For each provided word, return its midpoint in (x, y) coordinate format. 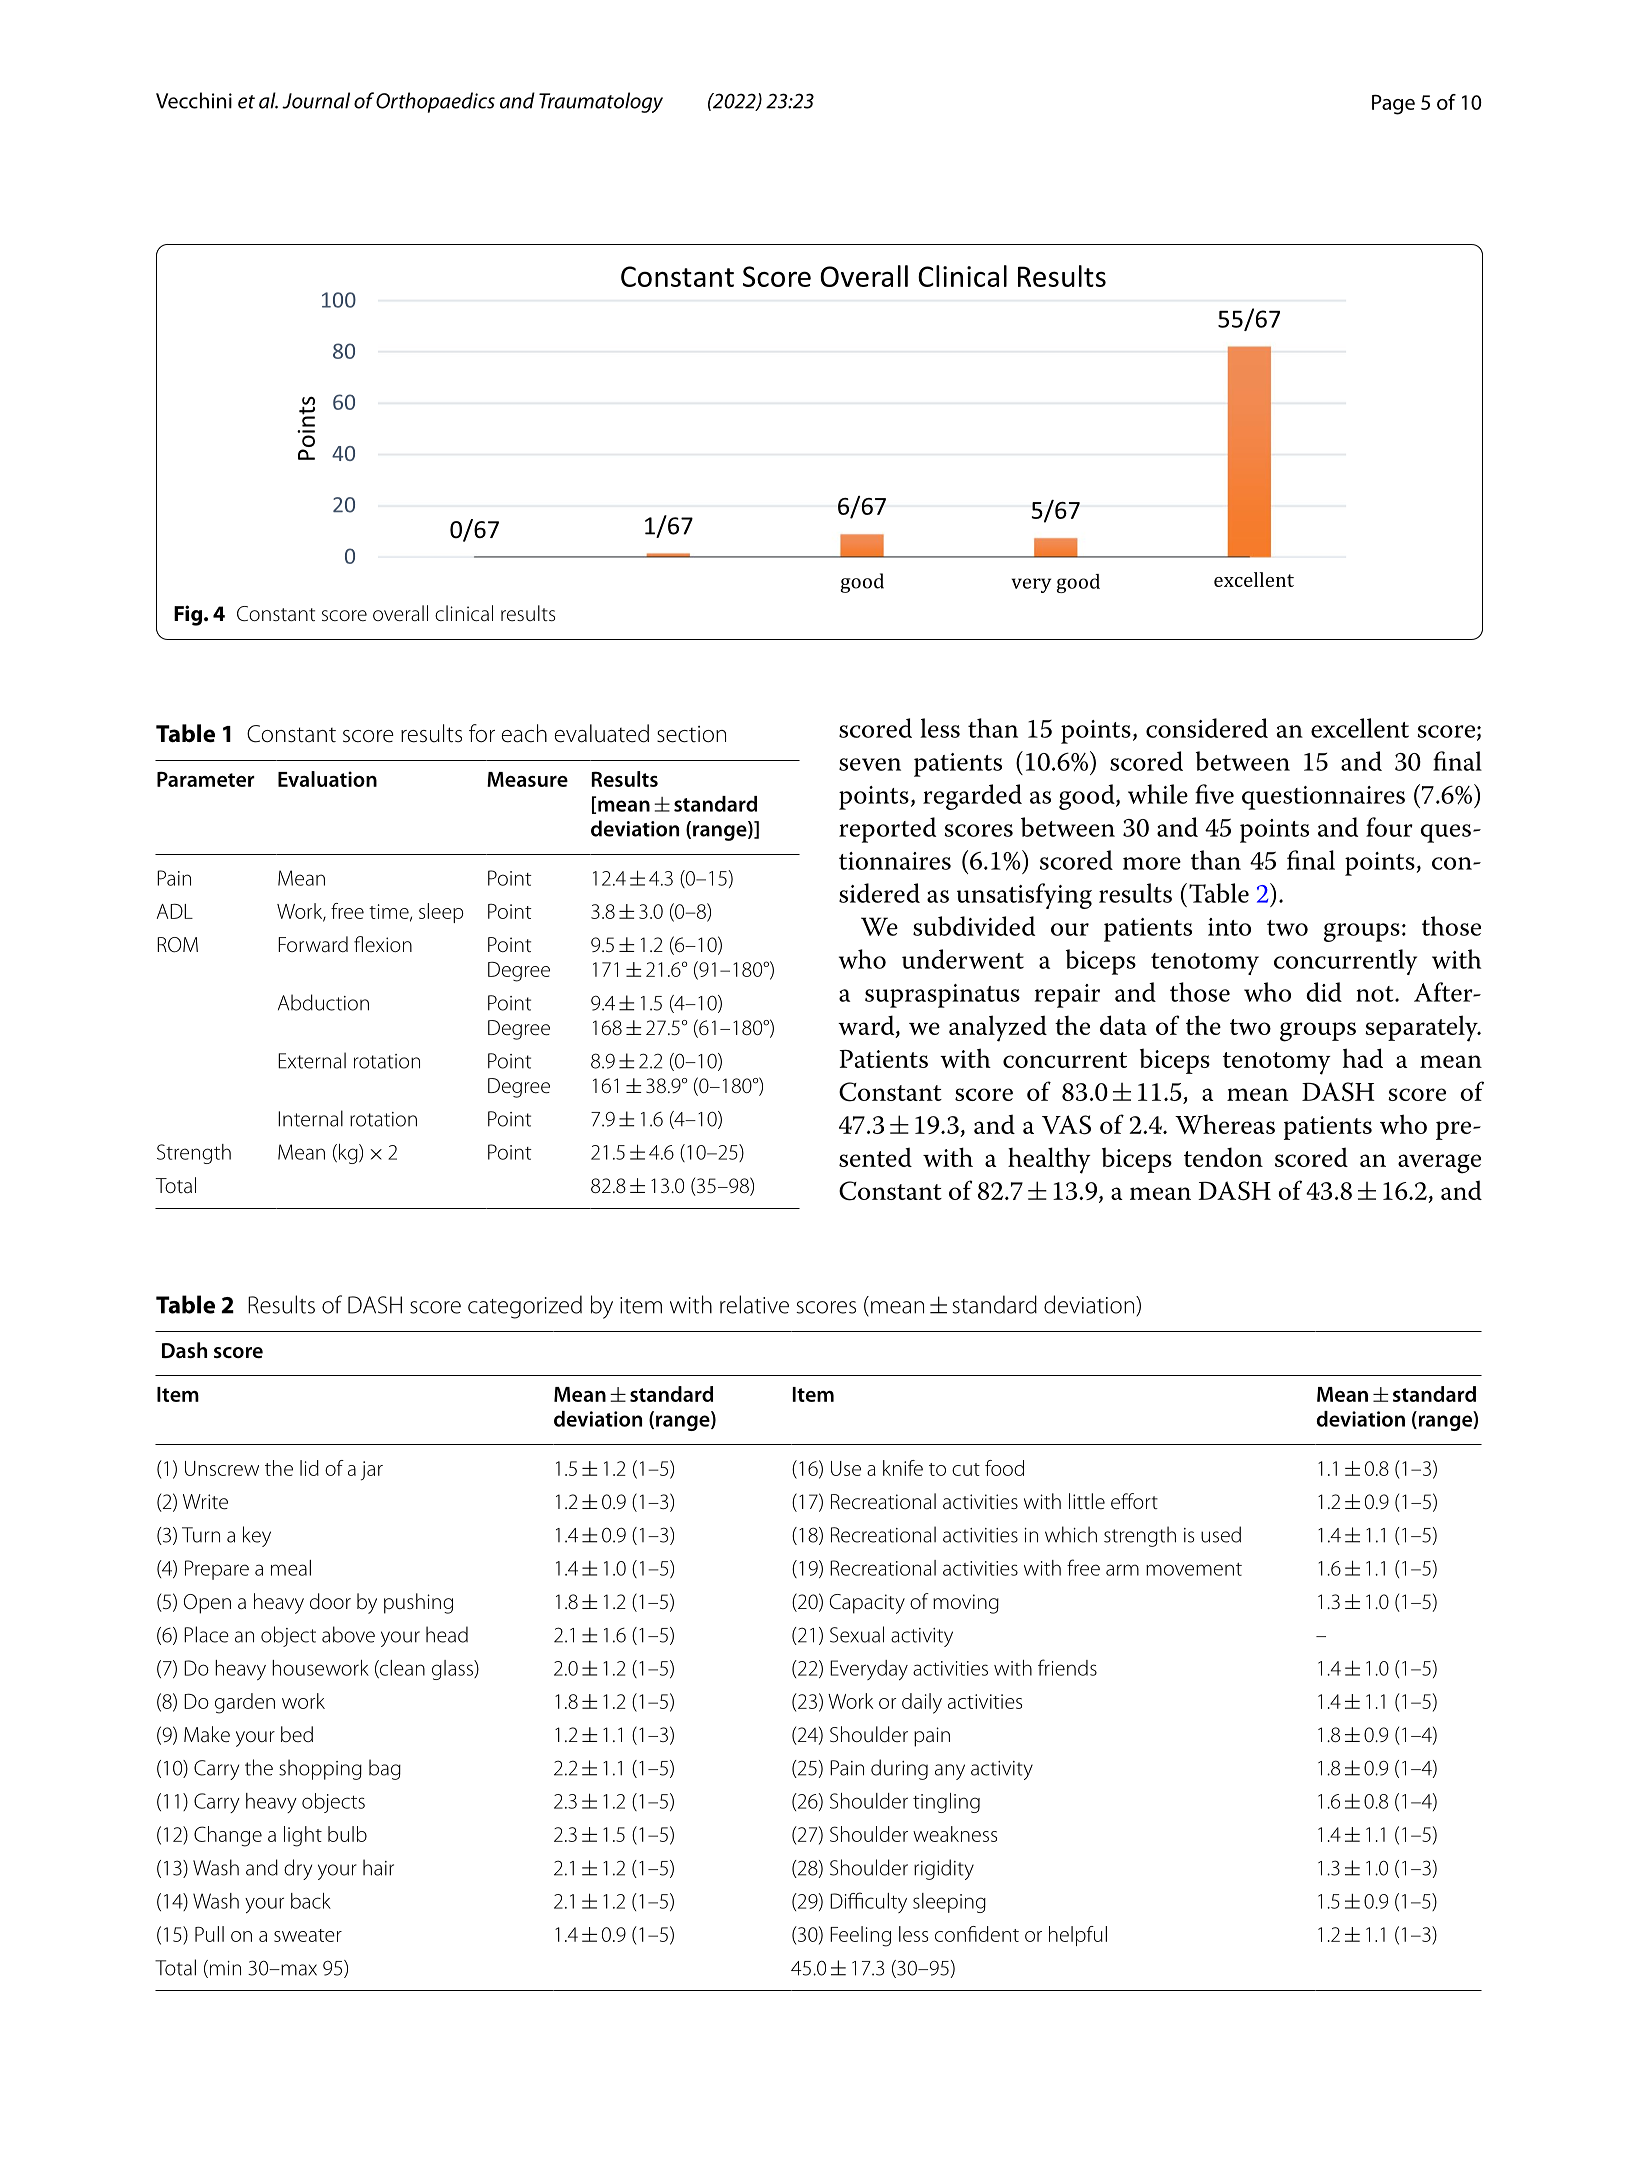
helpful (1078, 1936)
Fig (188, 615)
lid (309, 1468)
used (1221, 1534)
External (312, 1060)
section (691, 734)
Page (1393, 105)
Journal (316, 100)
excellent (1360, 728)
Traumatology (601, 102)
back (311, 1901)
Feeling (860, 1936)
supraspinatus (942, 996)
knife (903, 1468)
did (1324, 992)
